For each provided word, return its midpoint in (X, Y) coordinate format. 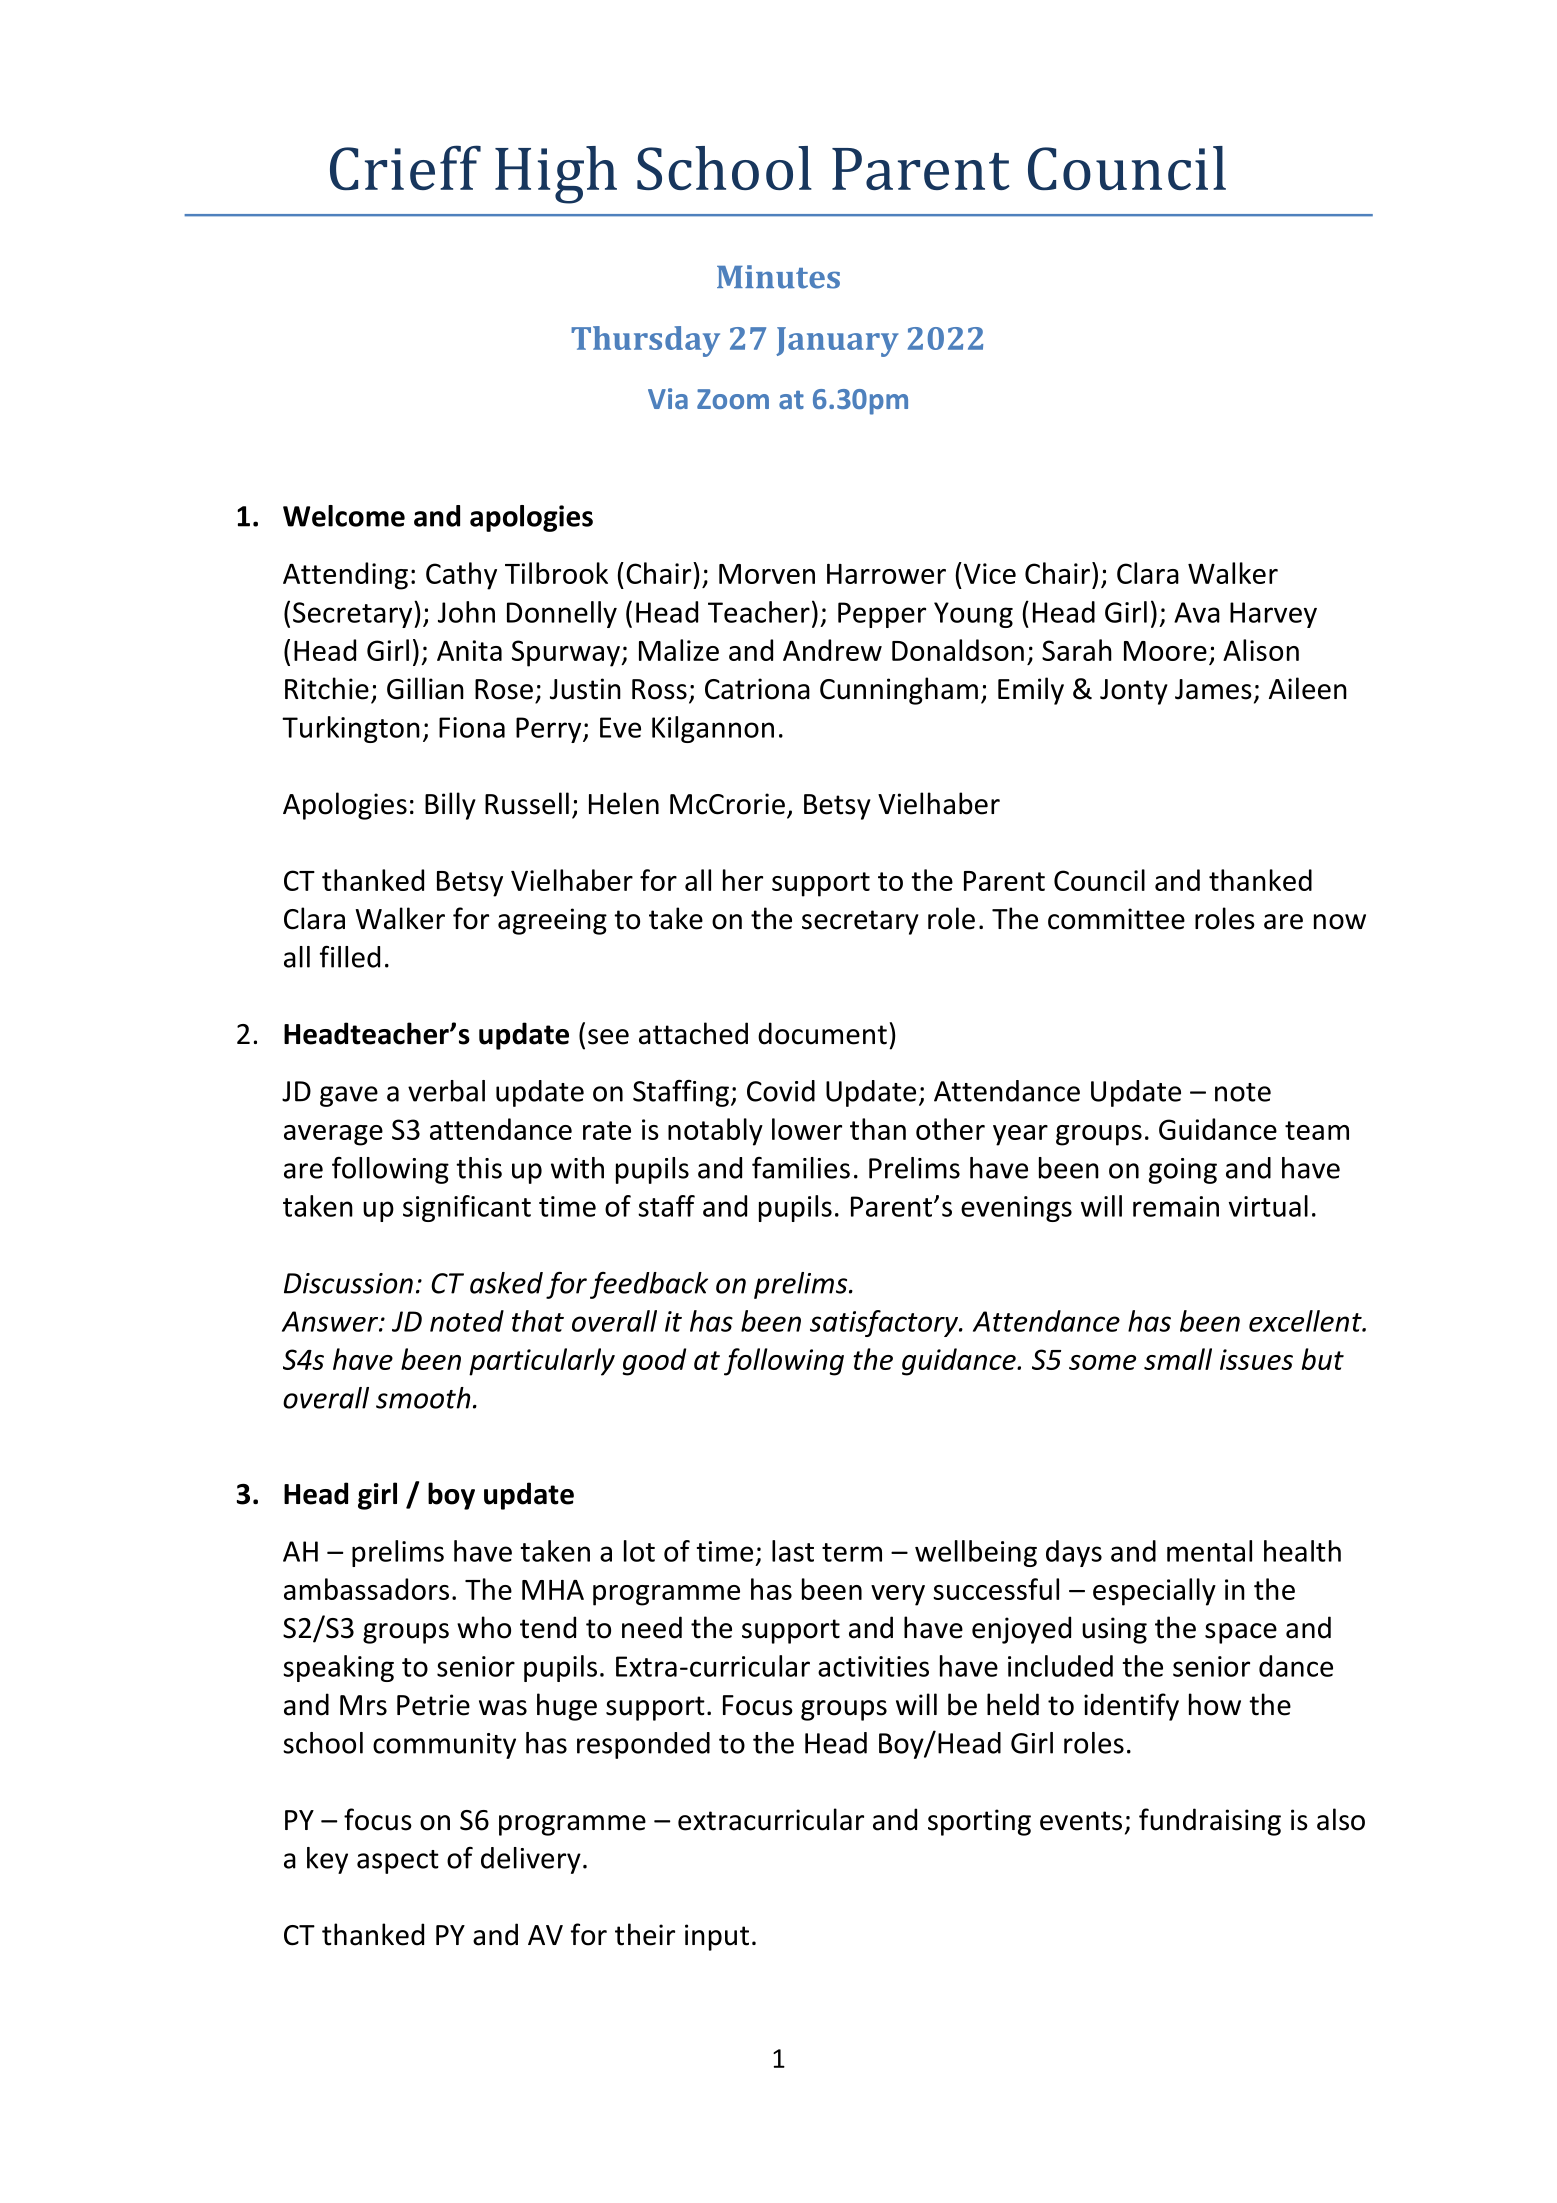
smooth (423, 1398)
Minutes (778, 277)
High (556, 175)
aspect (398, 1862)
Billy (450, 806)
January (837, 342)
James (1213, 689)
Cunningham (899, 691)
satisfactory (885, 1323)
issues (1256, 1359)
